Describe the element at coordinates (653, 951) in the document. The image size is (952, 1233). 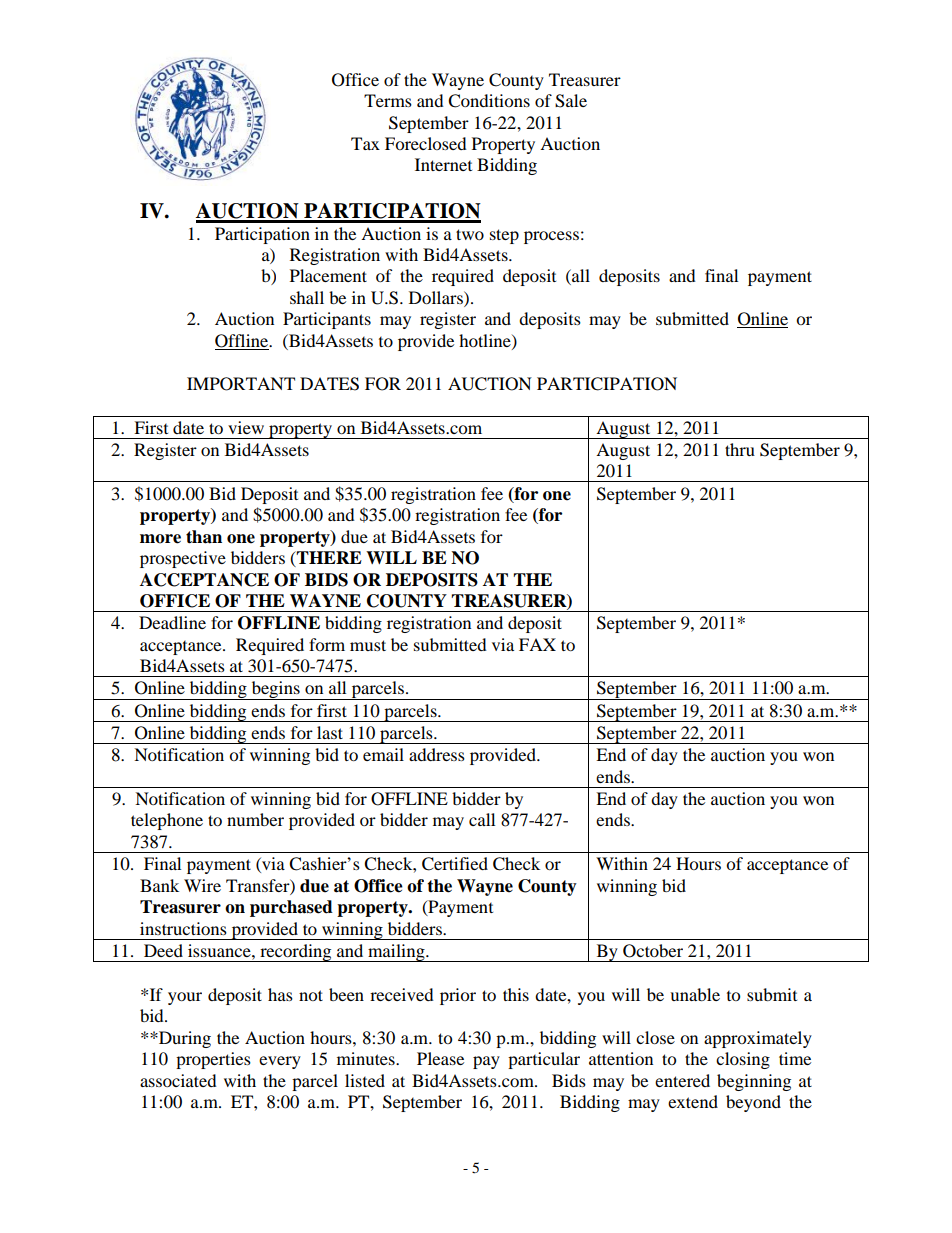
I see `October` at that location.
